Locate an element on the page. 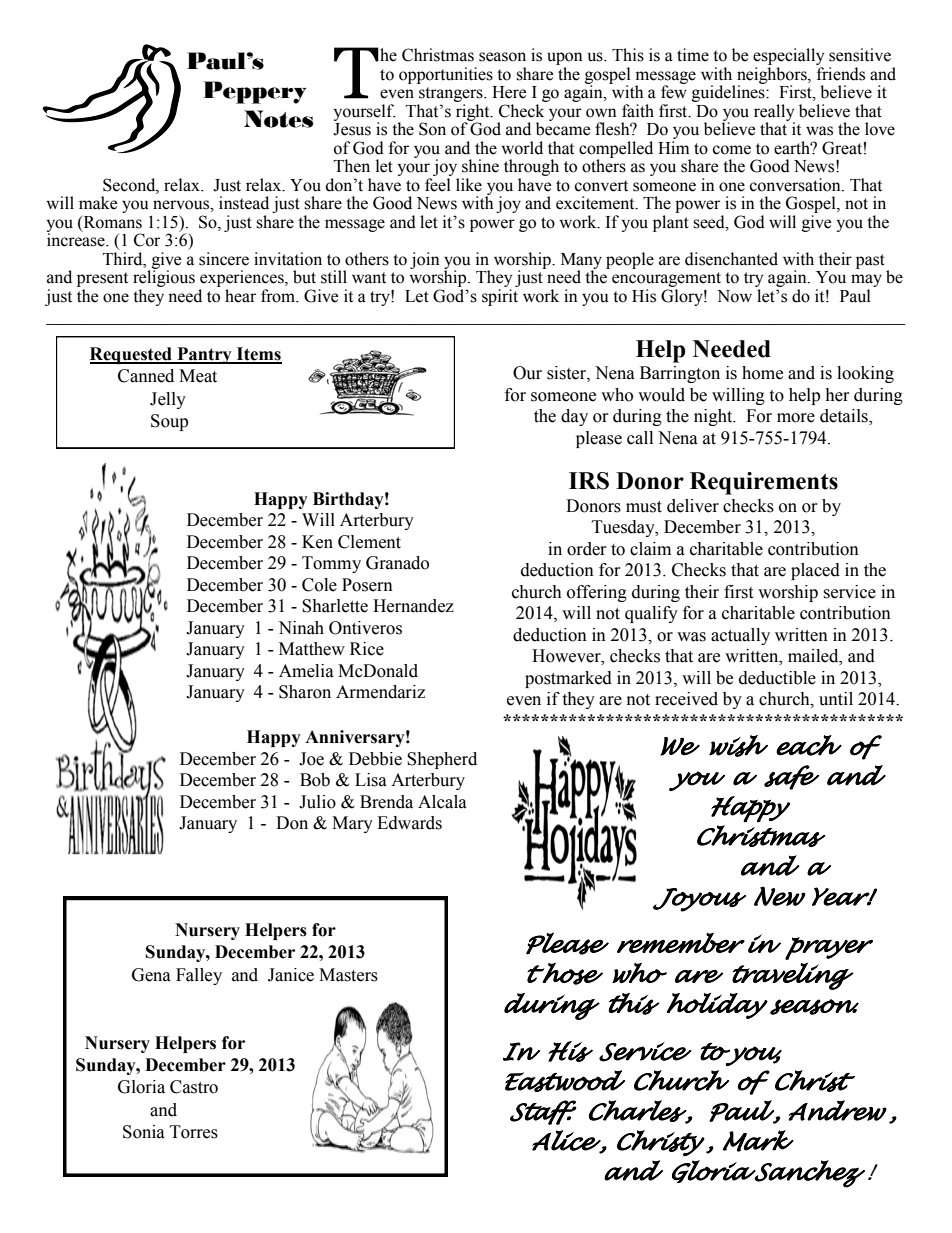 Image resolution: width=952 pixels, height=1233 pixels. Masters is located at coordinates (348, 975).
